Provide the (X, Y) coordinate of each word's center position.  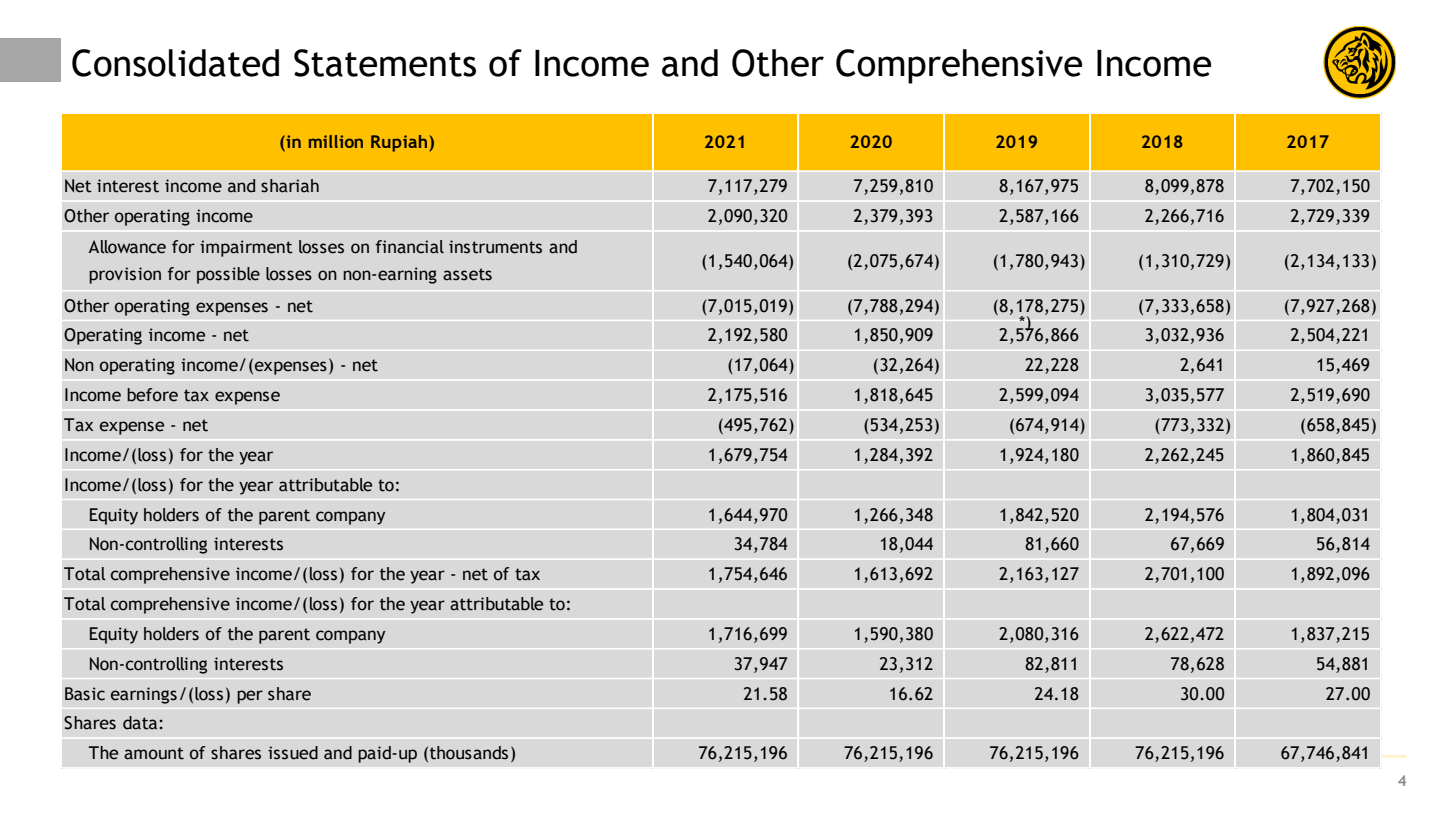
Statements (385, 63)
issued (293, 753)
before (152, 395)
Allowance (127, 247)
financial (410, 247)
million (336, 141)
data (141, 723)
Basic (85, 694)
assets (467, 274)
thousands (469, 753)
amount (154, 753)
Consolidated (175, 63)
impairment (246, 248)
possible (228, 275)
